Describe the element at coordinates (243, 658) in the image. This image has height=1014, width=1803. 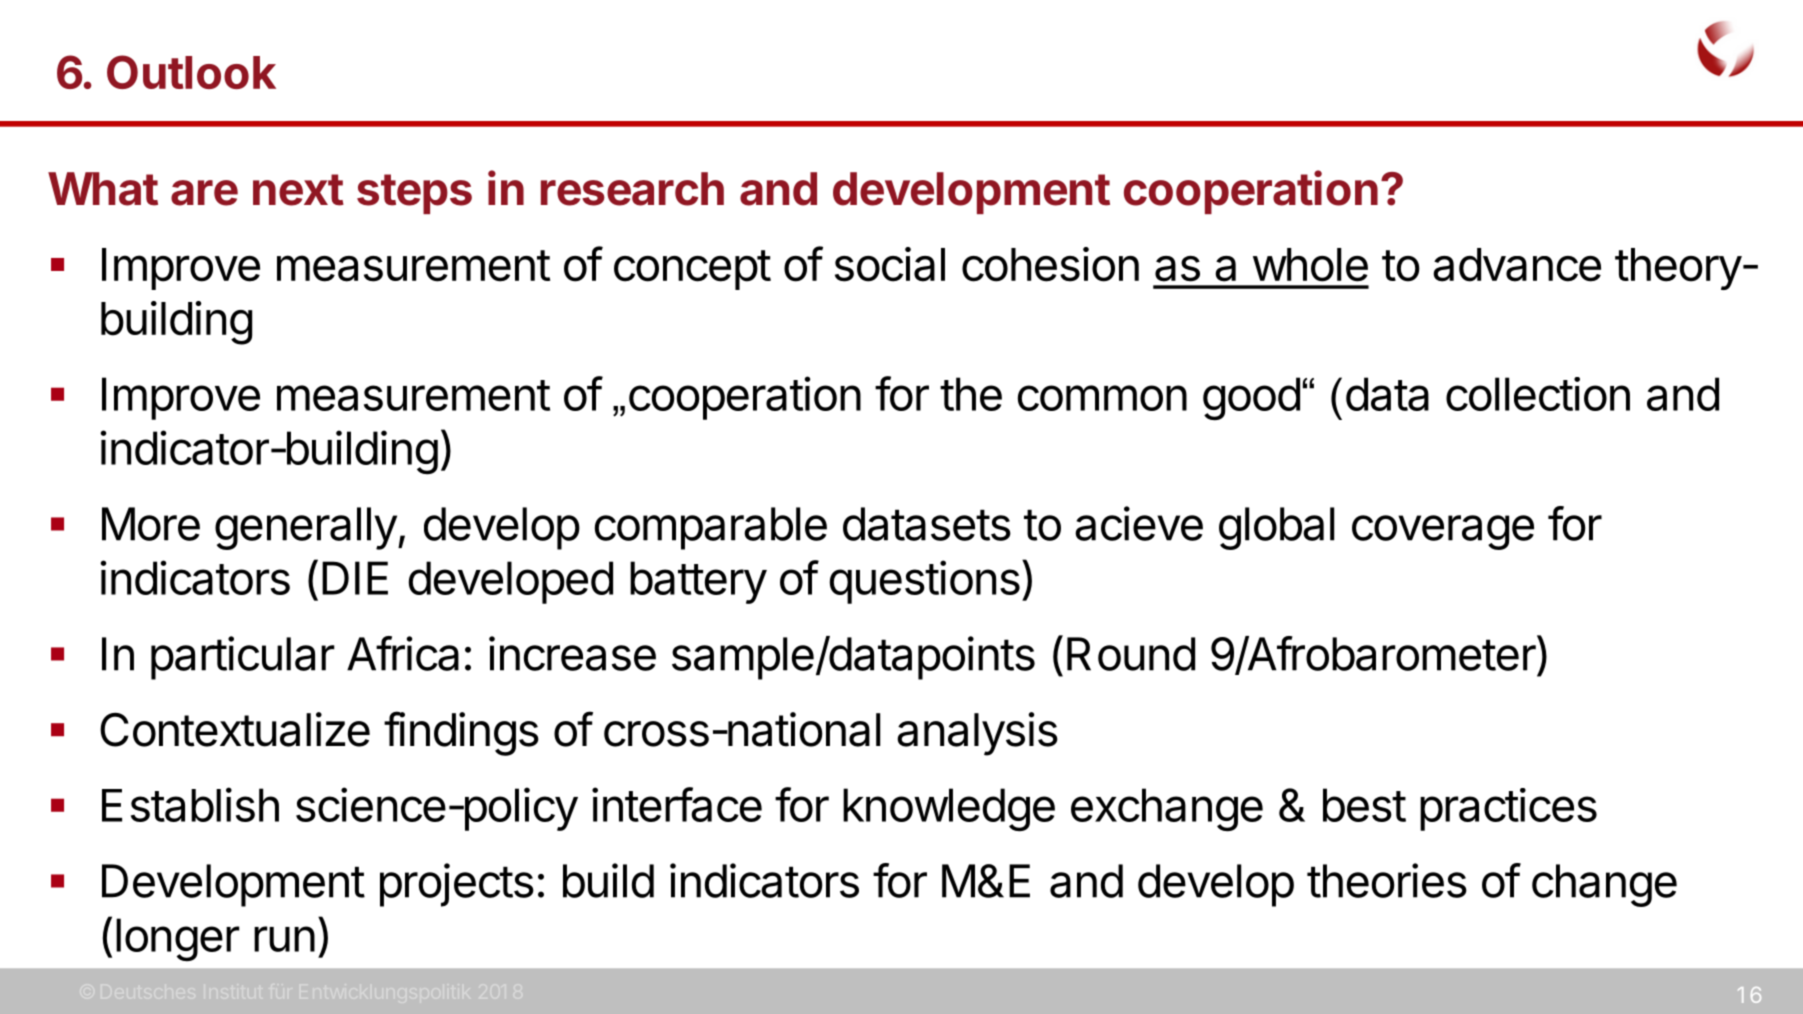
I see `particular` at that location.
